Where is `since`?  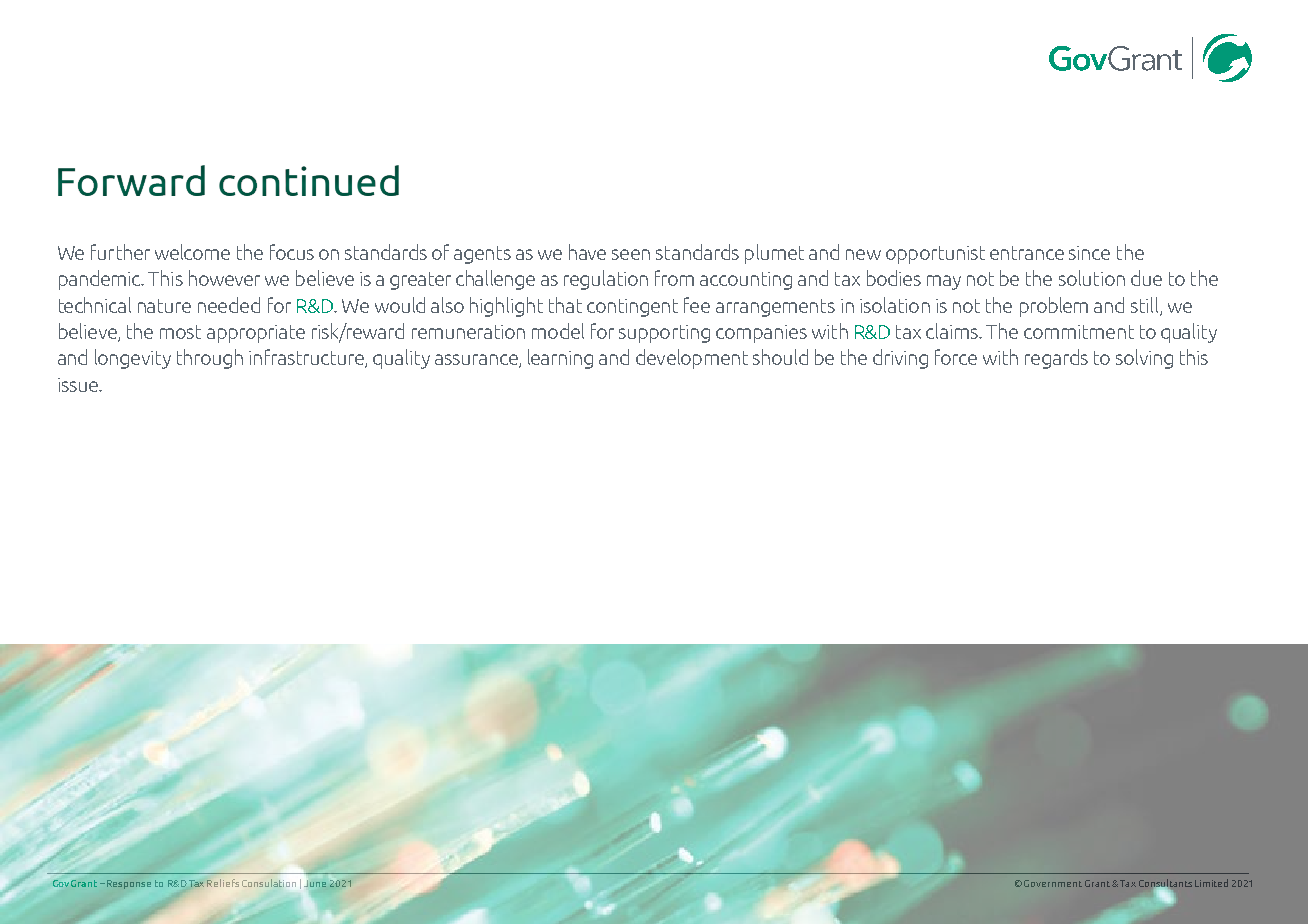 since is located at coordinates (1089, 253).
